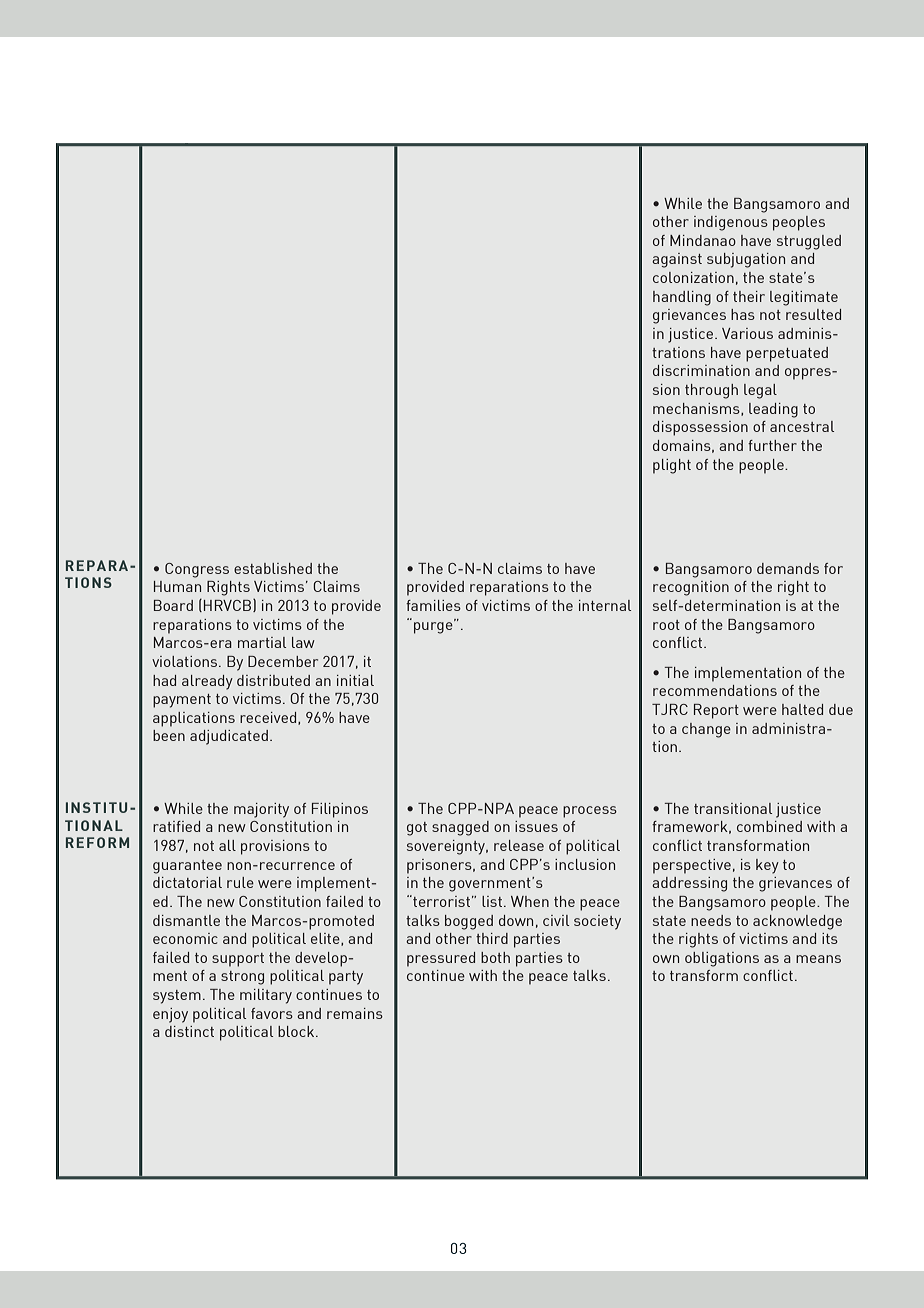 The height and width of the image is (1308, 924). I want to click on against, so click(677, 260).
